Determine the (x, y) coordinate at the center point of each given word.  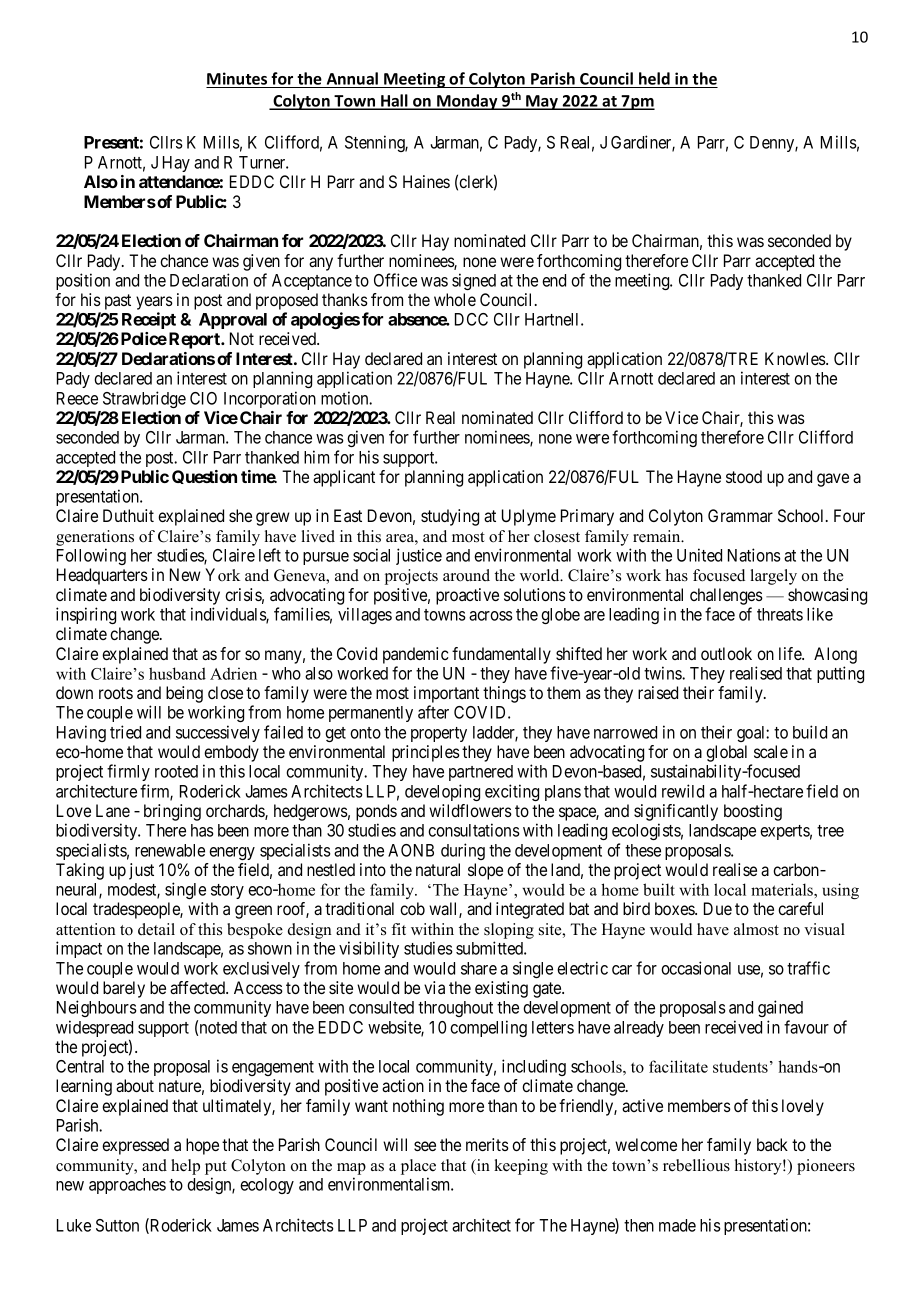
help (185, 1167)
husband (177, 673)
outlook (726, 653)
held (654, 78)
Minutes (237, 78)
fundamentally (501, 655)
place (418, 1167)
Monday (467, 102)
